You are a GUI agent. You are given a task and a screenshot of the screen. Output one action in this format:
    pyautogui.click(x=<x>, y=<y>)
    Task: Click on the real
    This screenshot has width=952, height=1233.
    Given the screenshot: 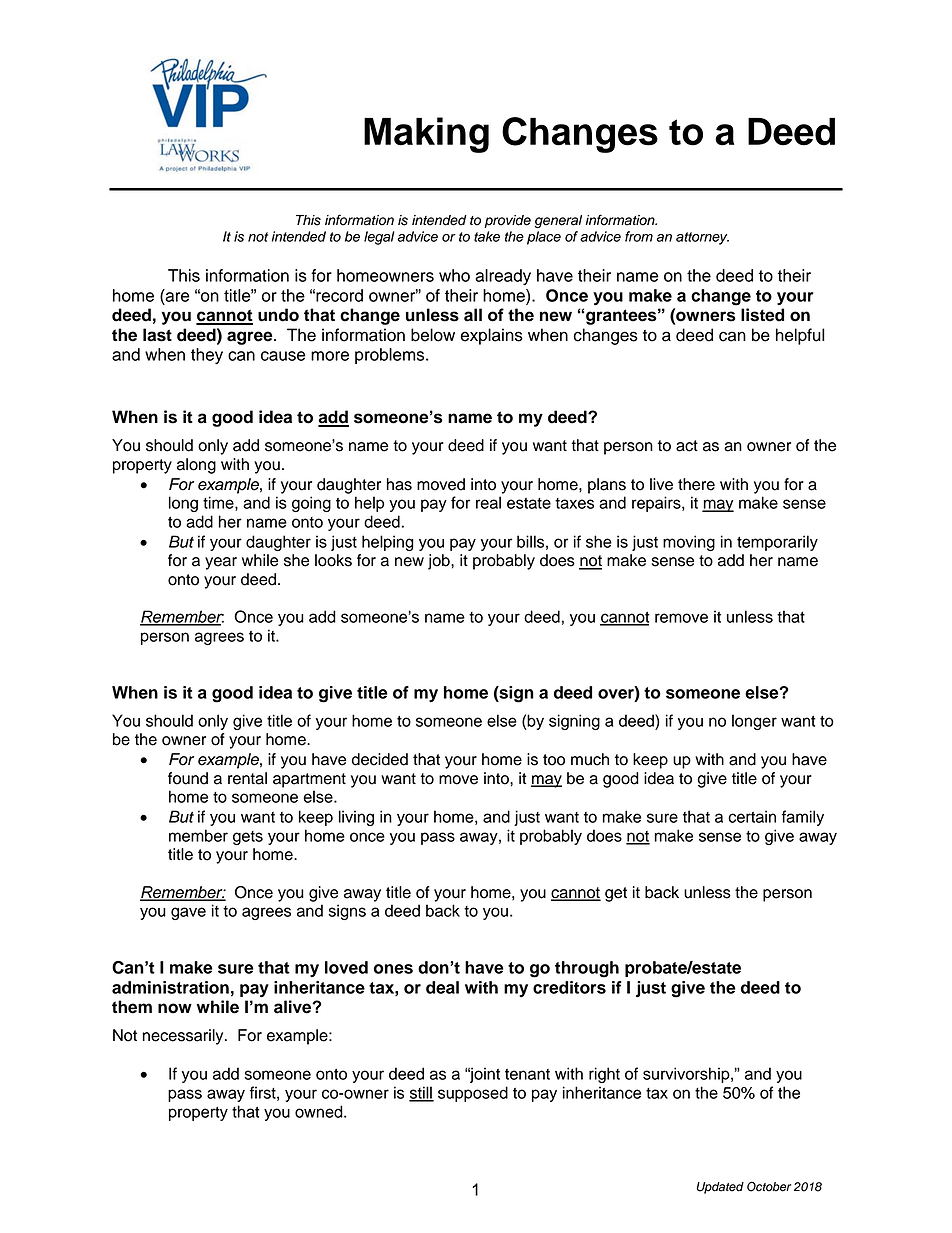 What is the action you would take?
    pyautogui.click(x=488, y=502)
